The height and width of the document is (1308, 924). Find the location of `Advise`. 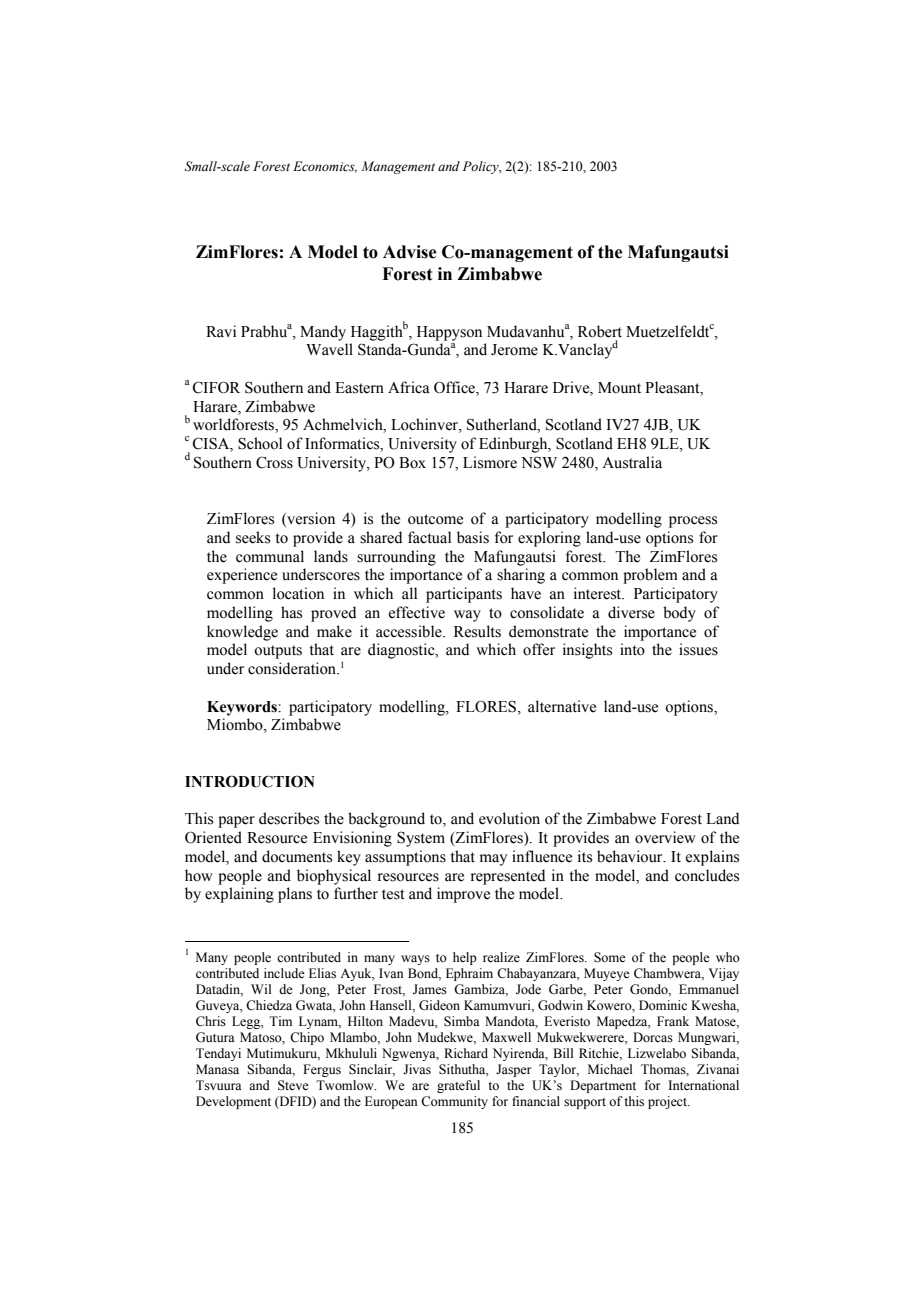

Advise is located at coordinates (410, 252).
